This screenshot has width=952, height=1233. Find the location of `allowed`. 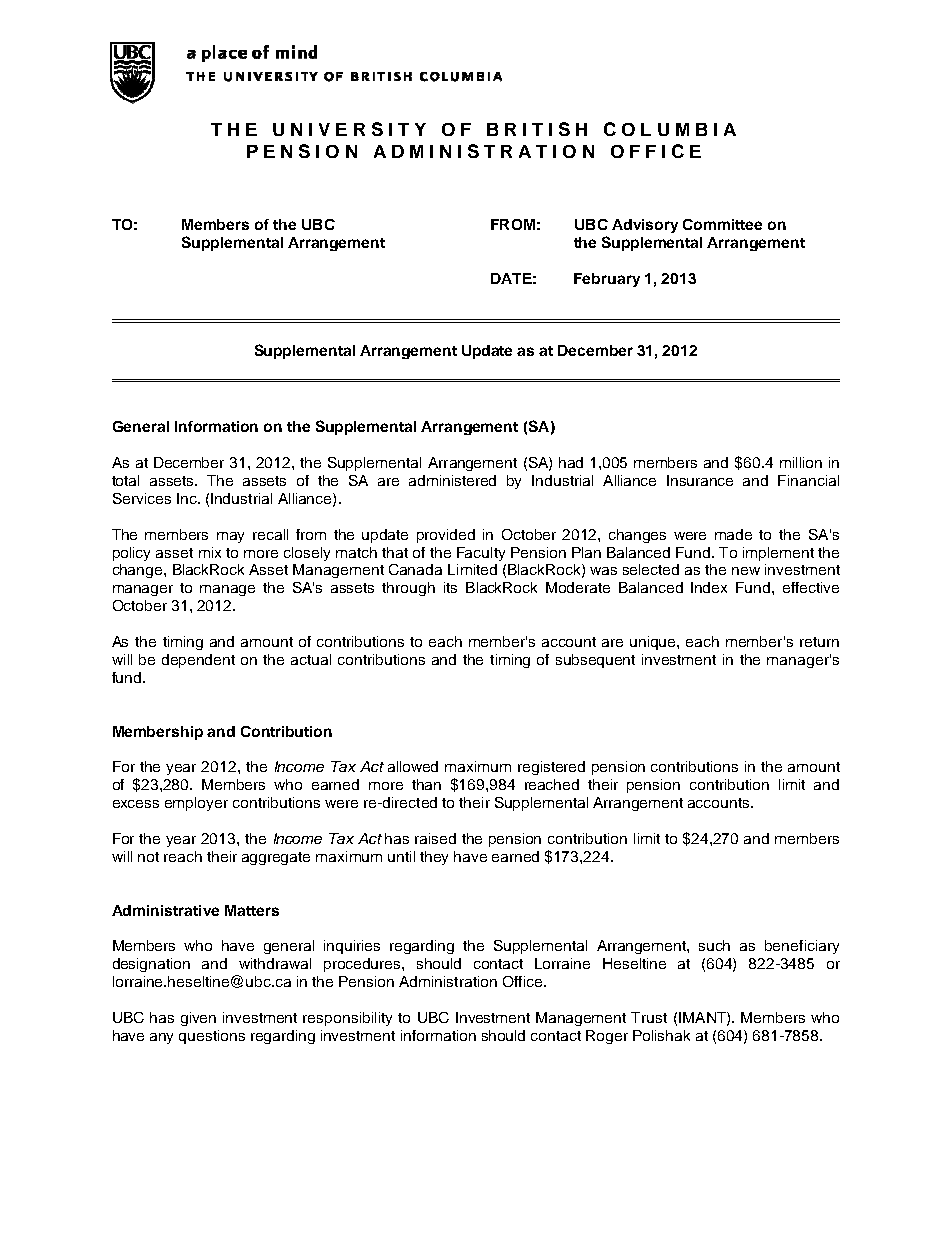

allowed is located at coordinates (413, 766).
